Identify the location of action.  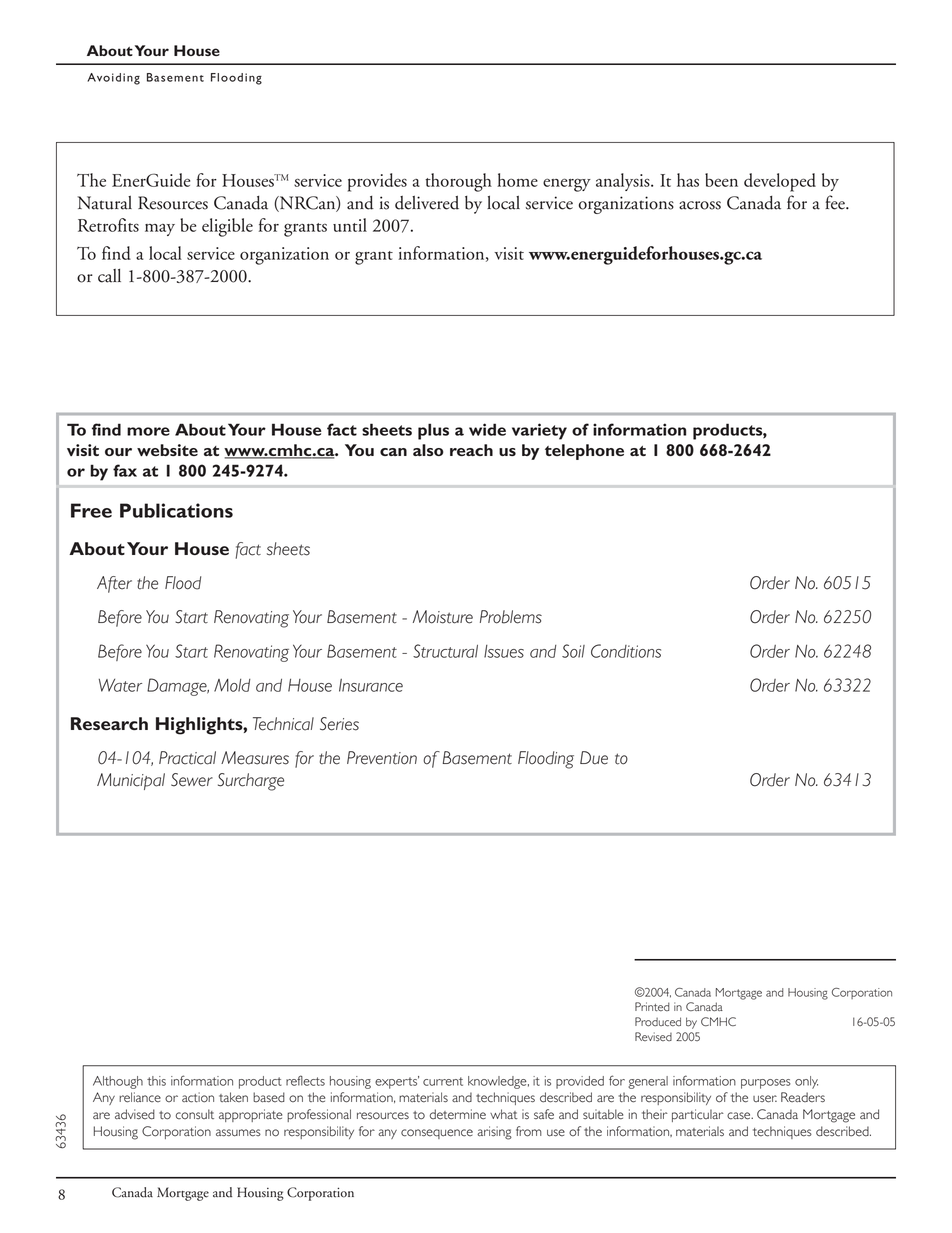
(198, 1097).
